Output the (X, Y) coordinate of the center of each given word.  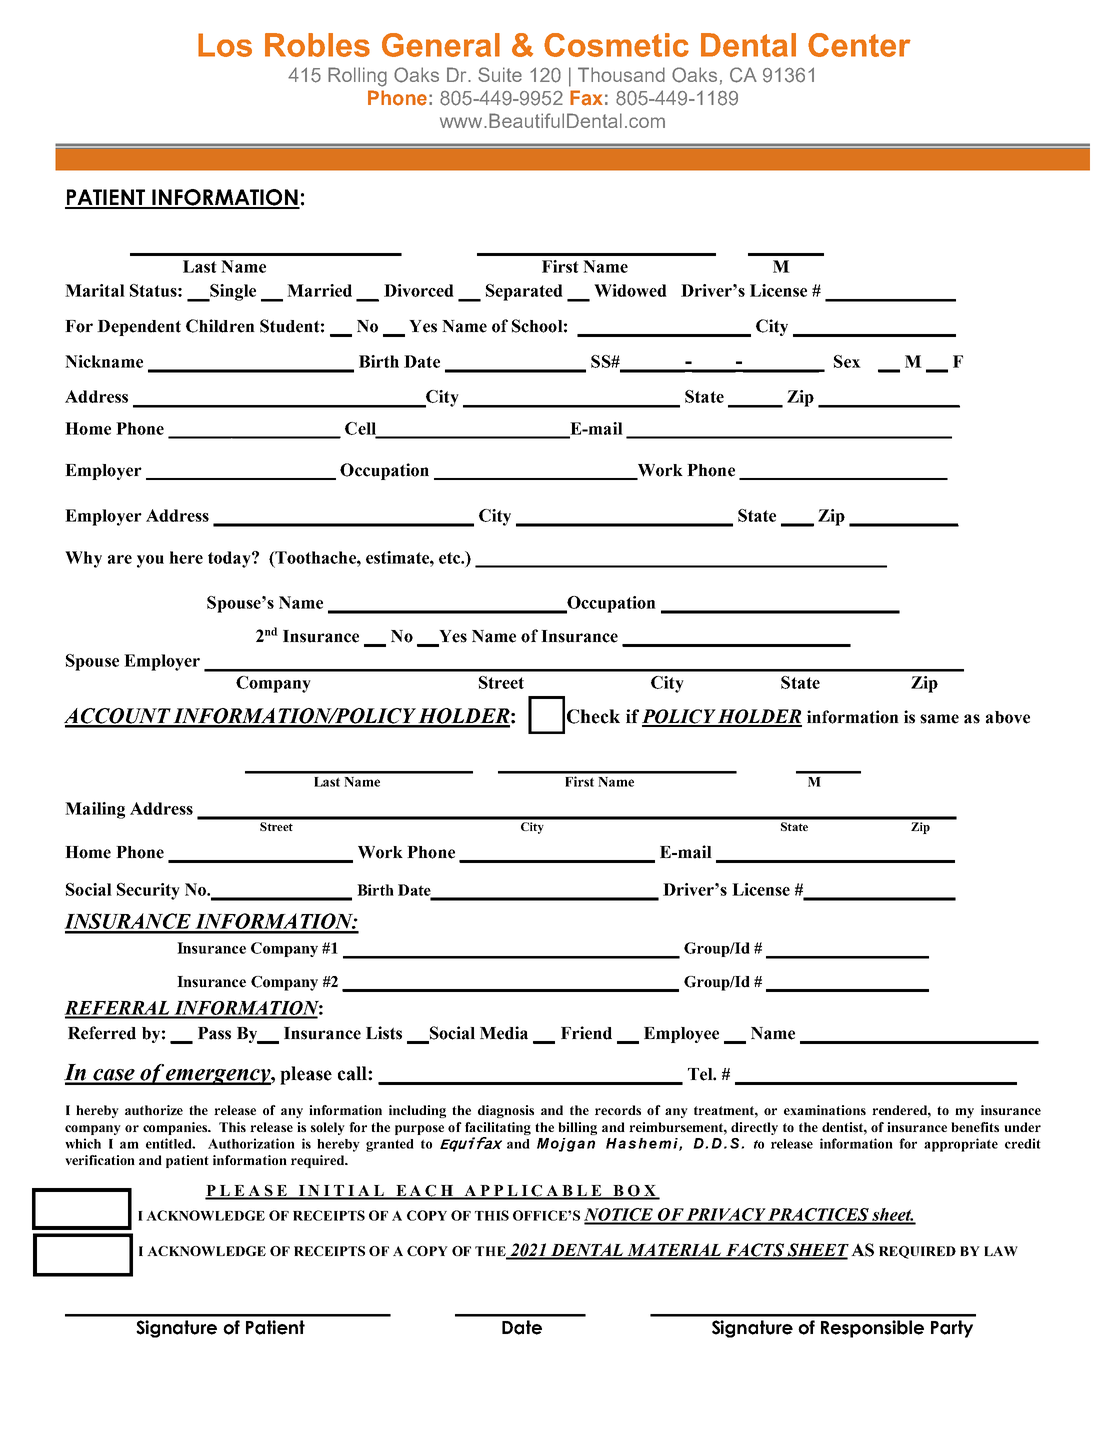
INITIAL (341, 1192)
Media (504, 1033)
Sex (847, 361)
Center (859, 45)
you (150, 561)
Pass (214, 1033)
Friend (586, 1033)
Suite (500, 74)
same (939, 719)
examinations (825, 1110)
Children (220, 326)
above (1008, 717)
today (230, 559)
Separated (524, 292)
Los (225, 45)
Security (148, 891)
